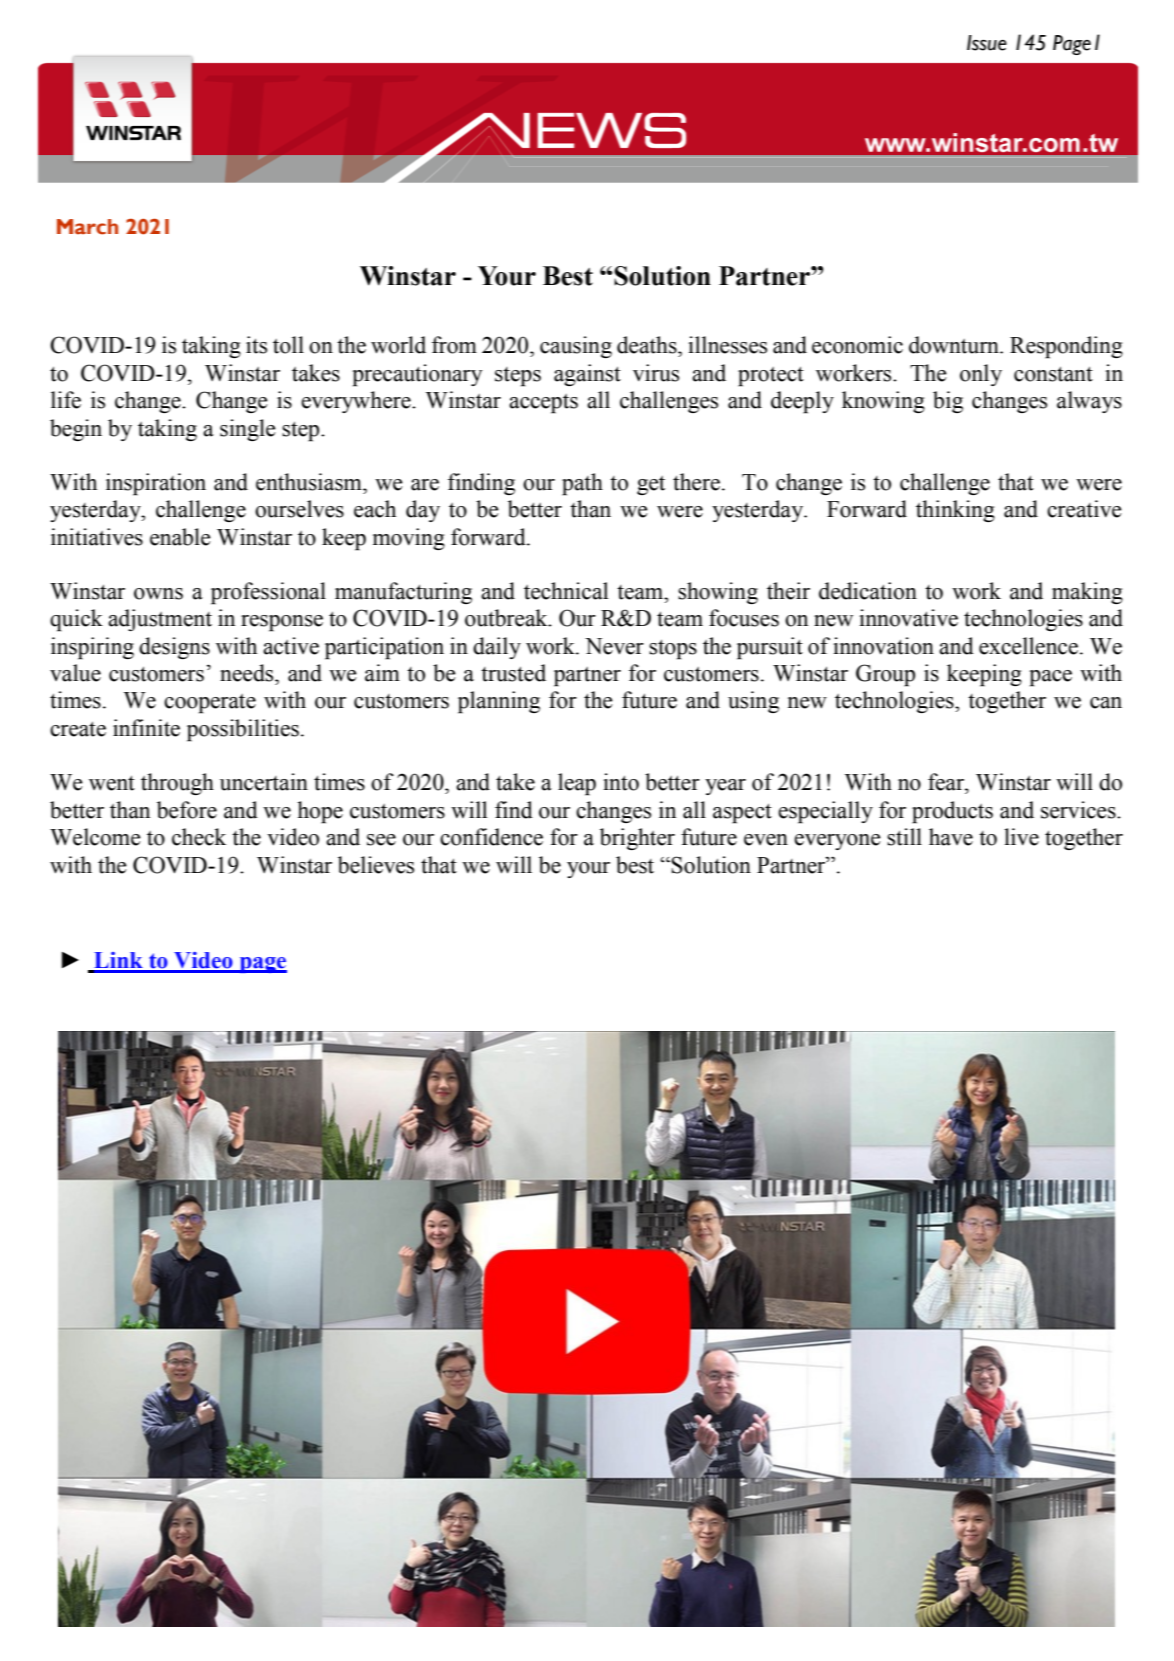 The width and height of the screenshot is (1174, 1661). What do you see at coordinates (1066, 347) in the screenshot?
I see `Responding` at bounding box center [1066, 347].
